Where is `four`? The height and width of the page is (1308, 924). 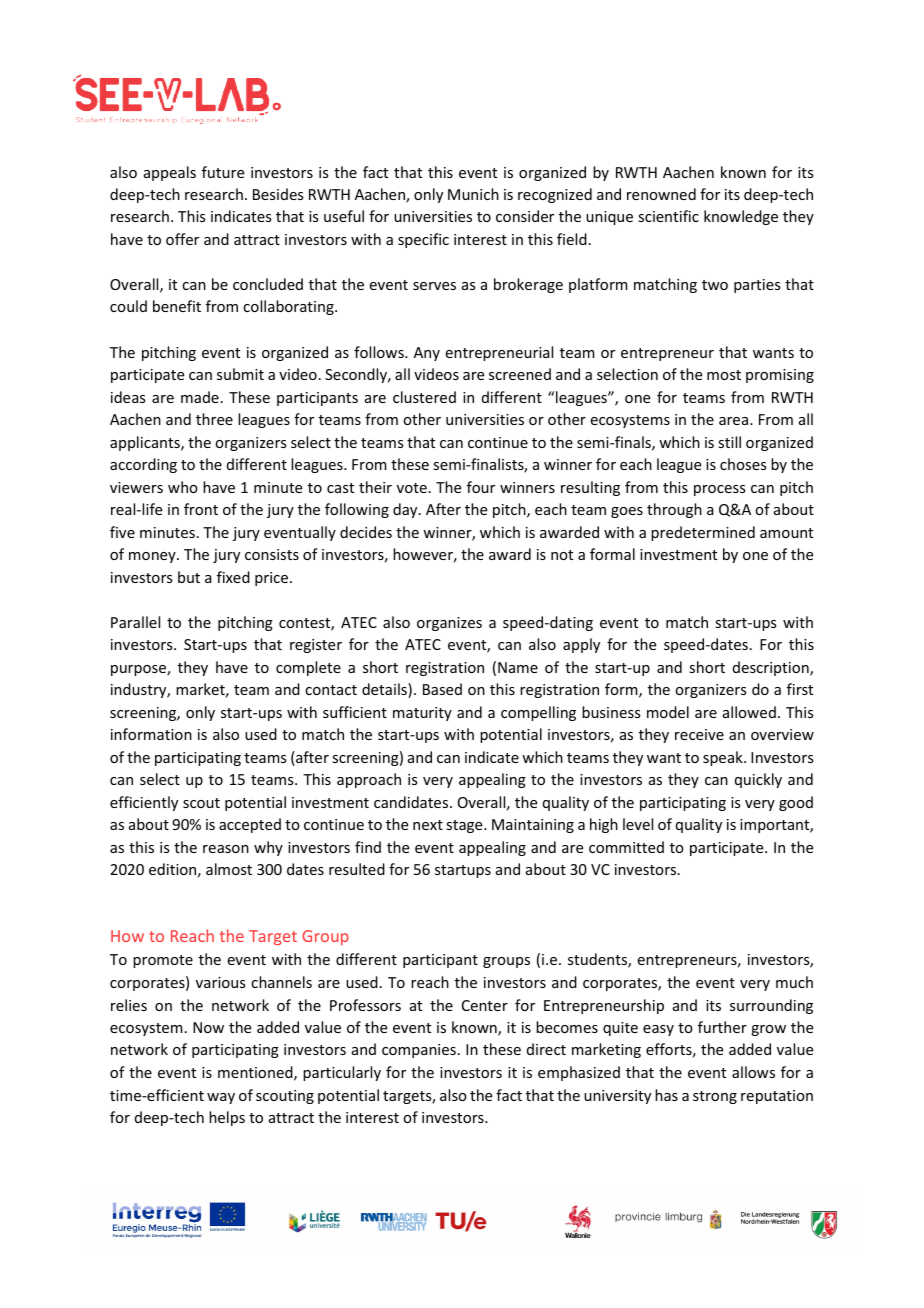 four is located at coordinates (481, 487).
